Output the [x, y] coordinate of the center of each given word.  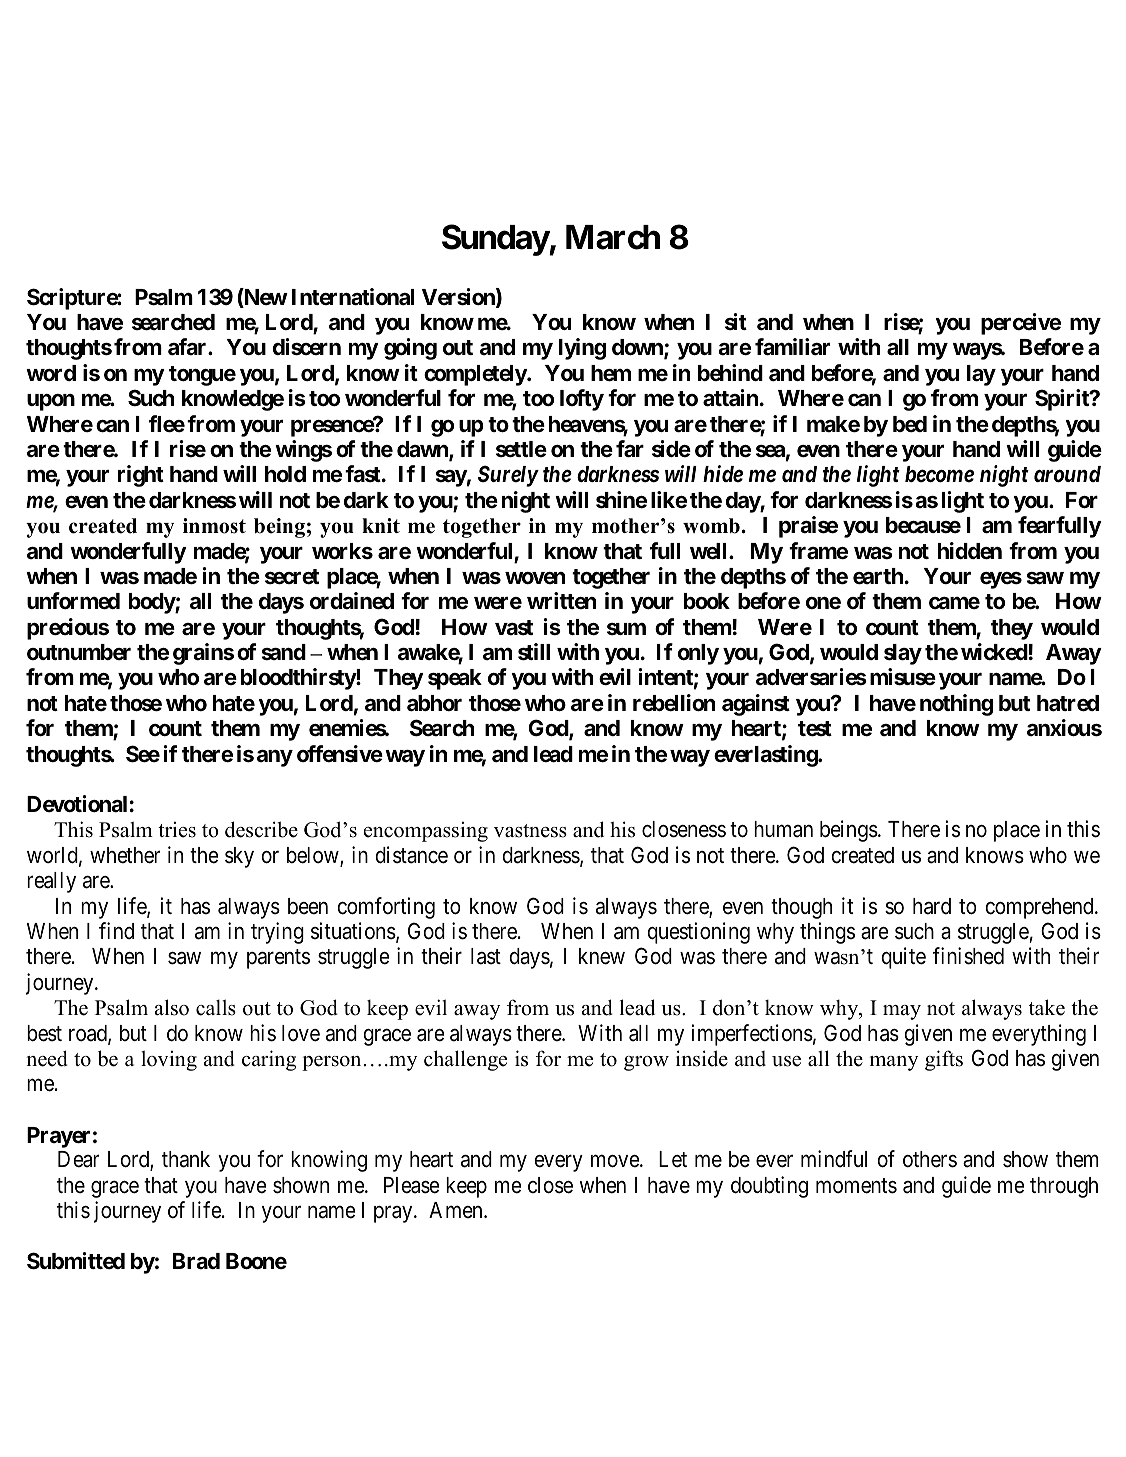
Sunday [496, 240]
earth [878, 576]
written [561, 600]
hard [932, 906]
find [116, 930]
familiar [792, 347]
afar [188, 347]
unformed [73, 601]
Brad [196, 1261]
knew [602, 956]
